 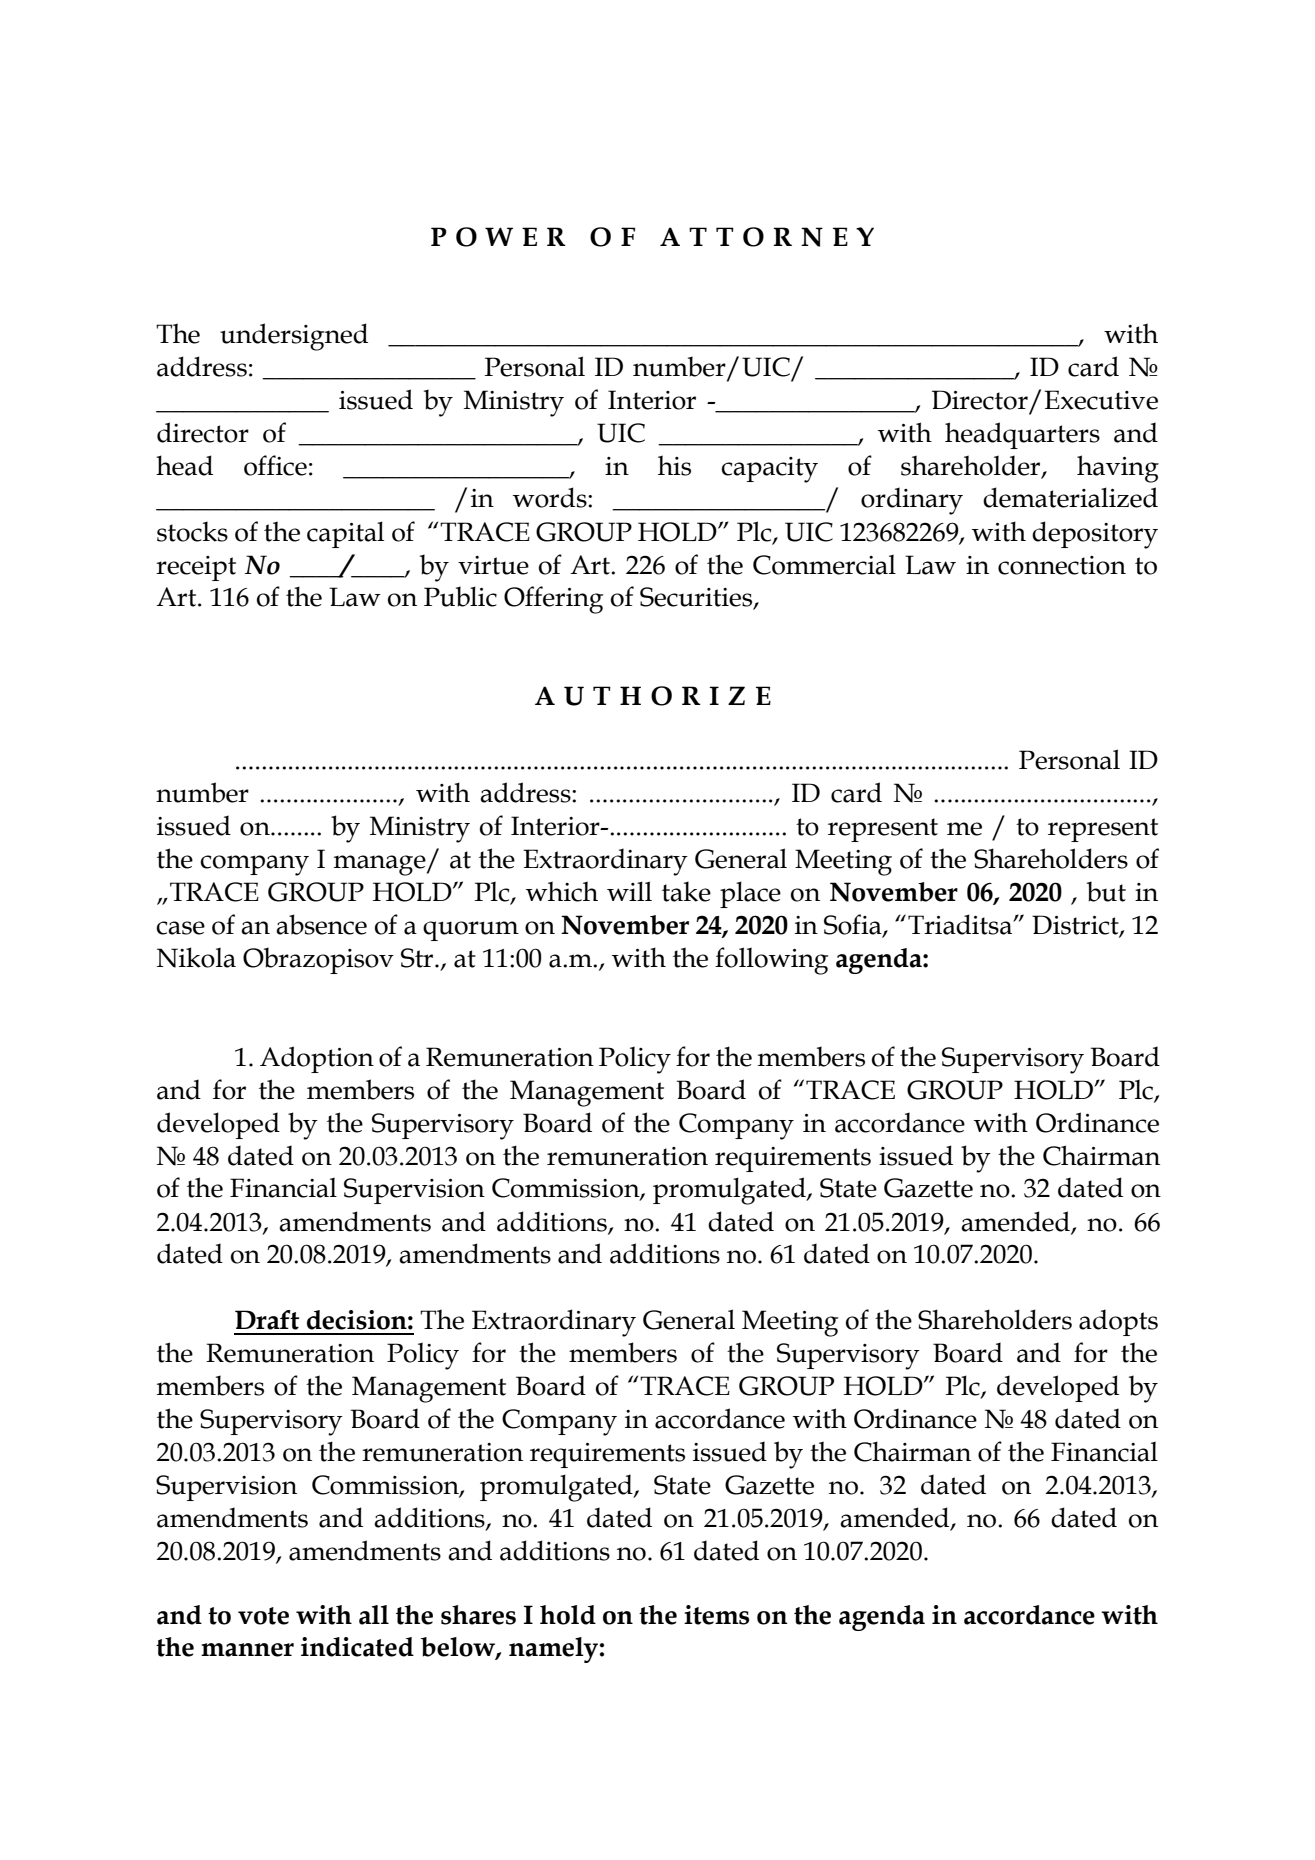 I want to click on his, so click(x=674, y=465).
